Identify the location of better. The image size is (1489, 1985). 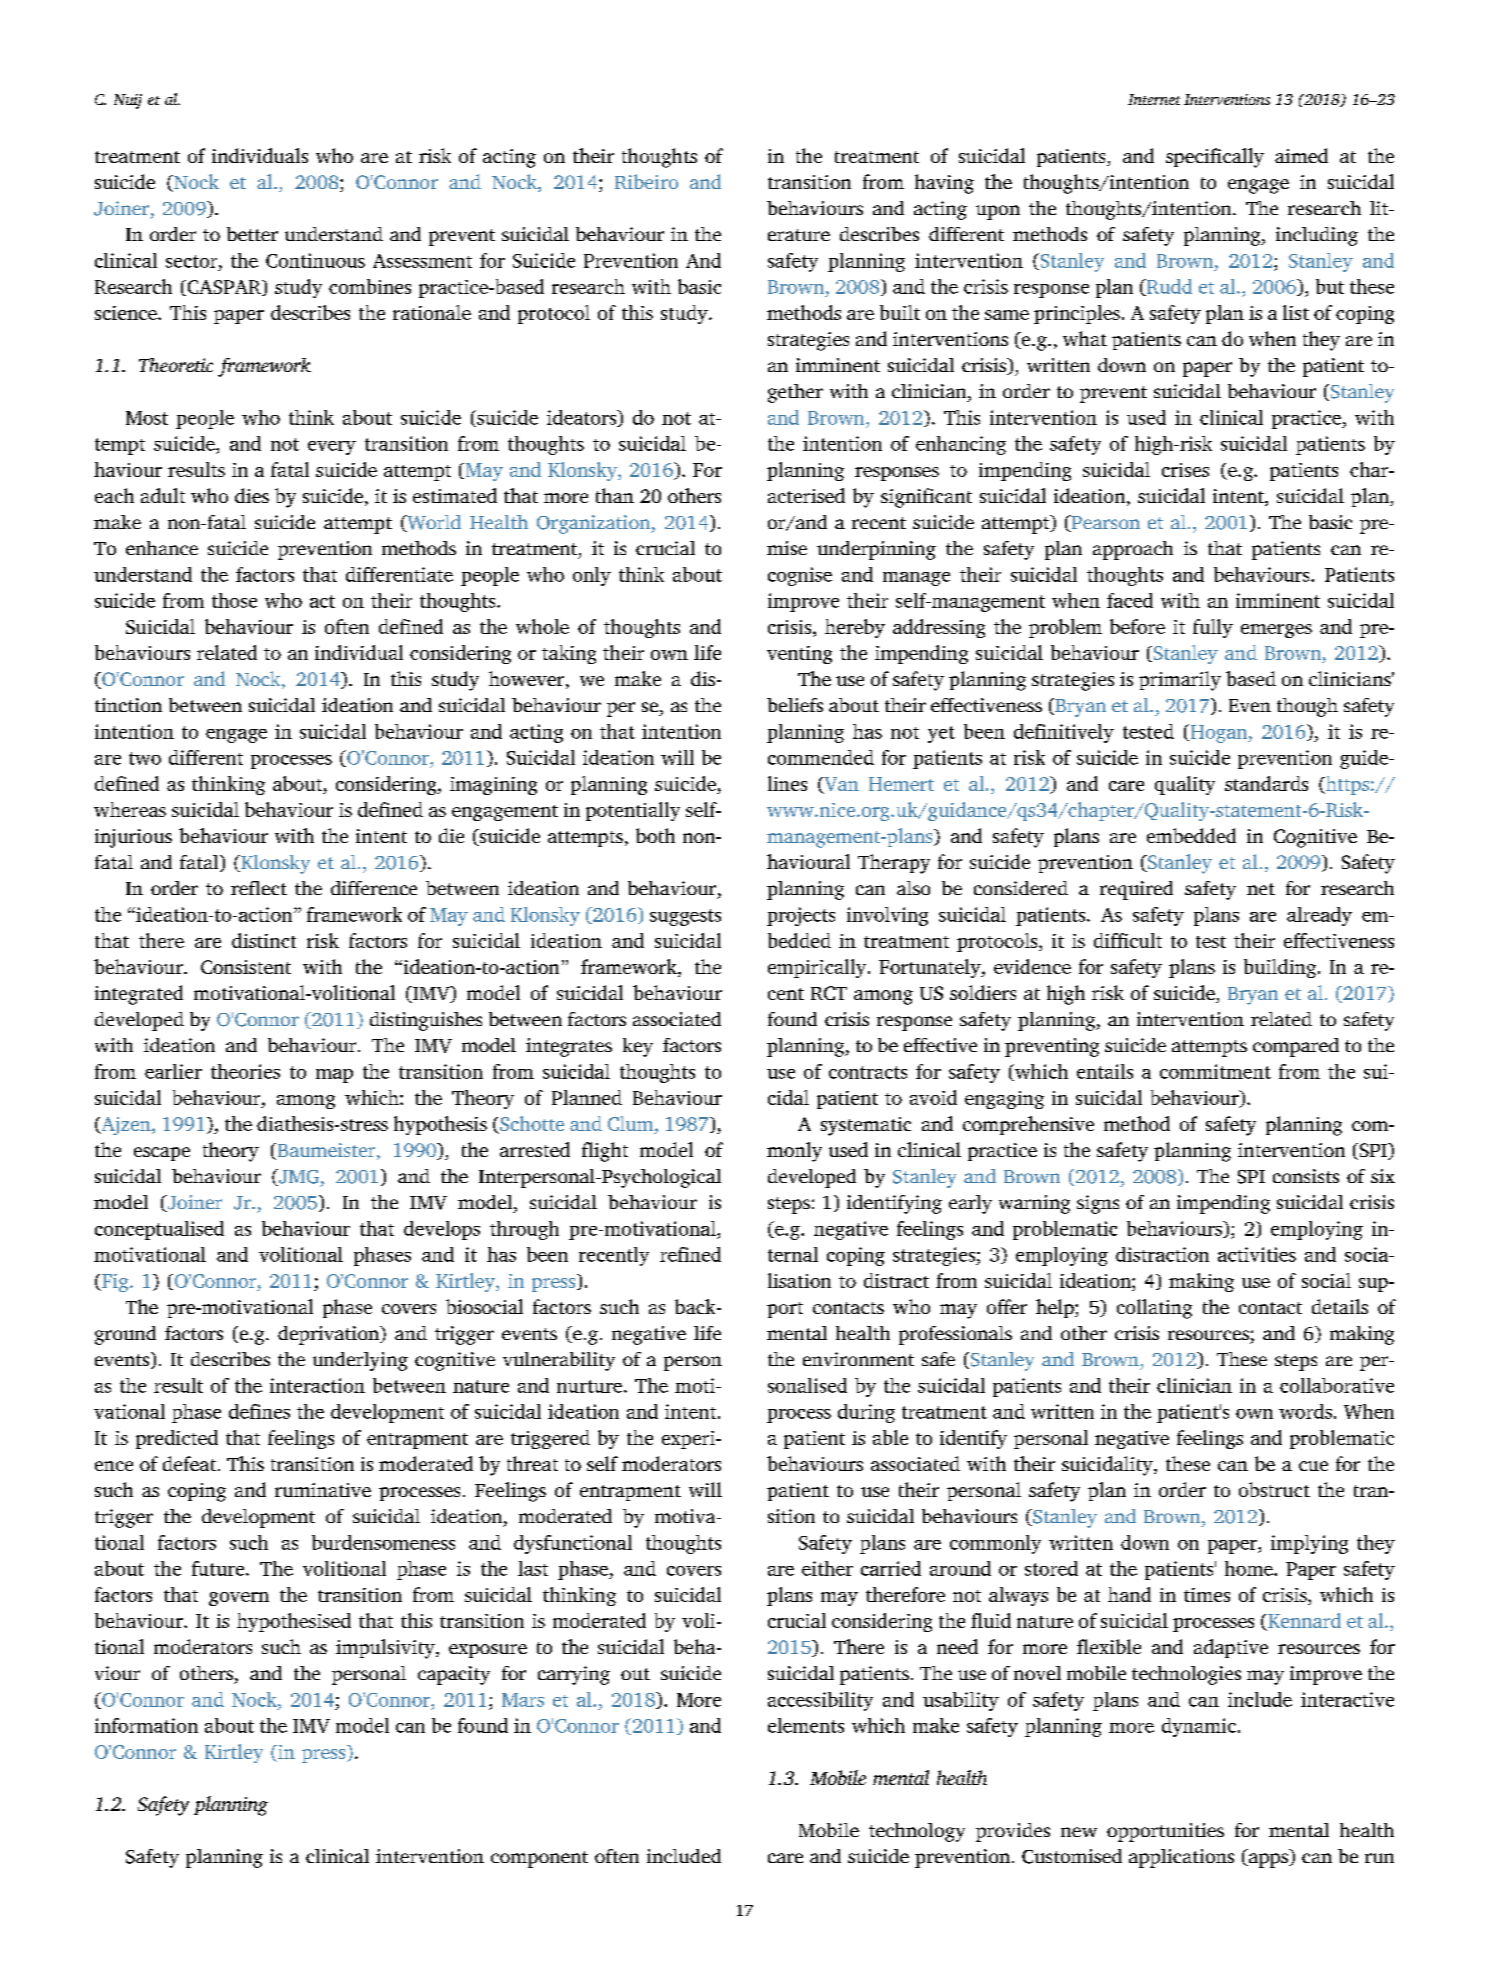
(252, 234).
